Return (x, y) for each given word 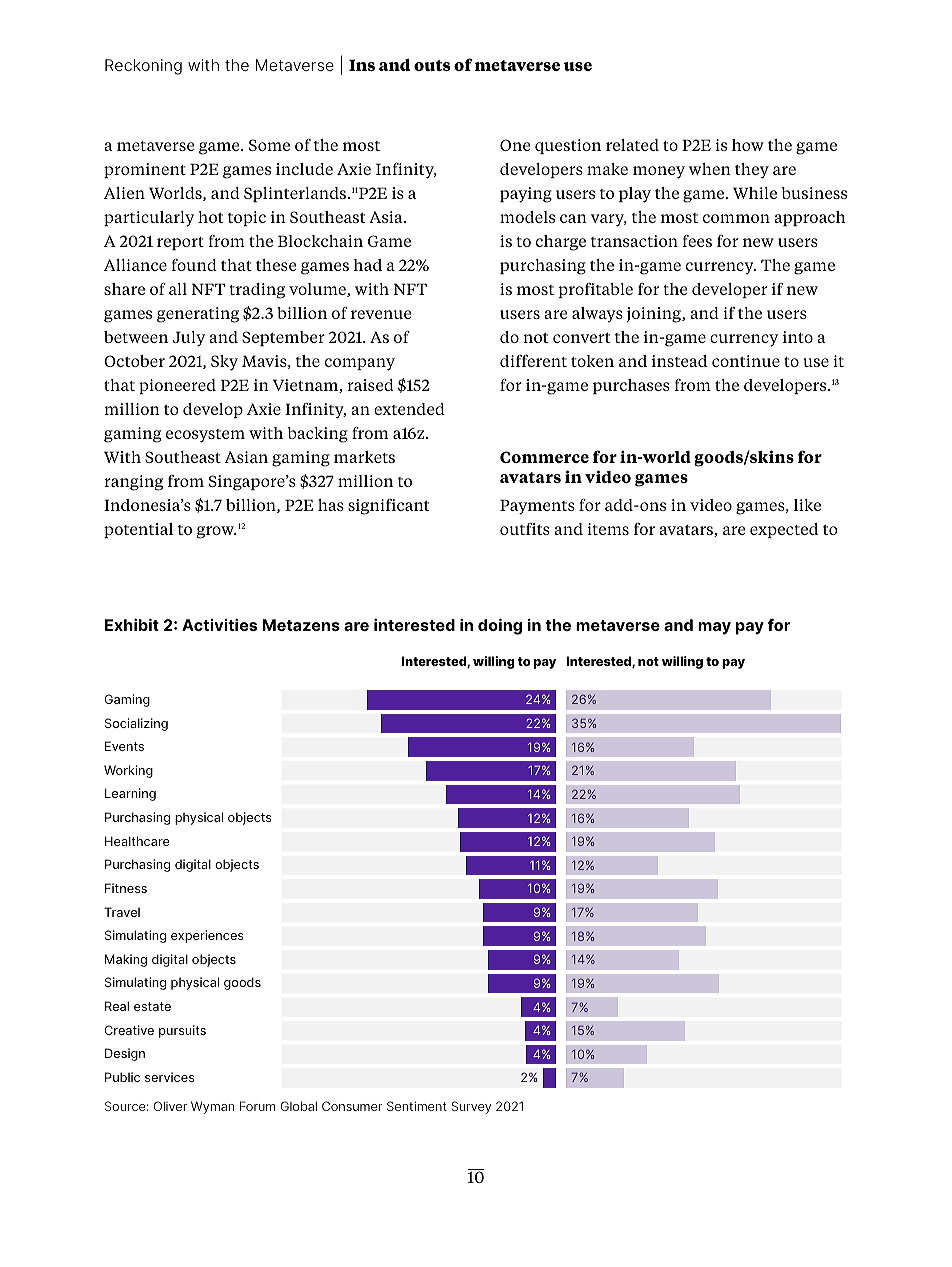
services (170, 1077)
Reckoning (143, 67)
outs (432, 65)
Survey (471, 1107)
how (748, 145)
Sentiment (417, 1106)
